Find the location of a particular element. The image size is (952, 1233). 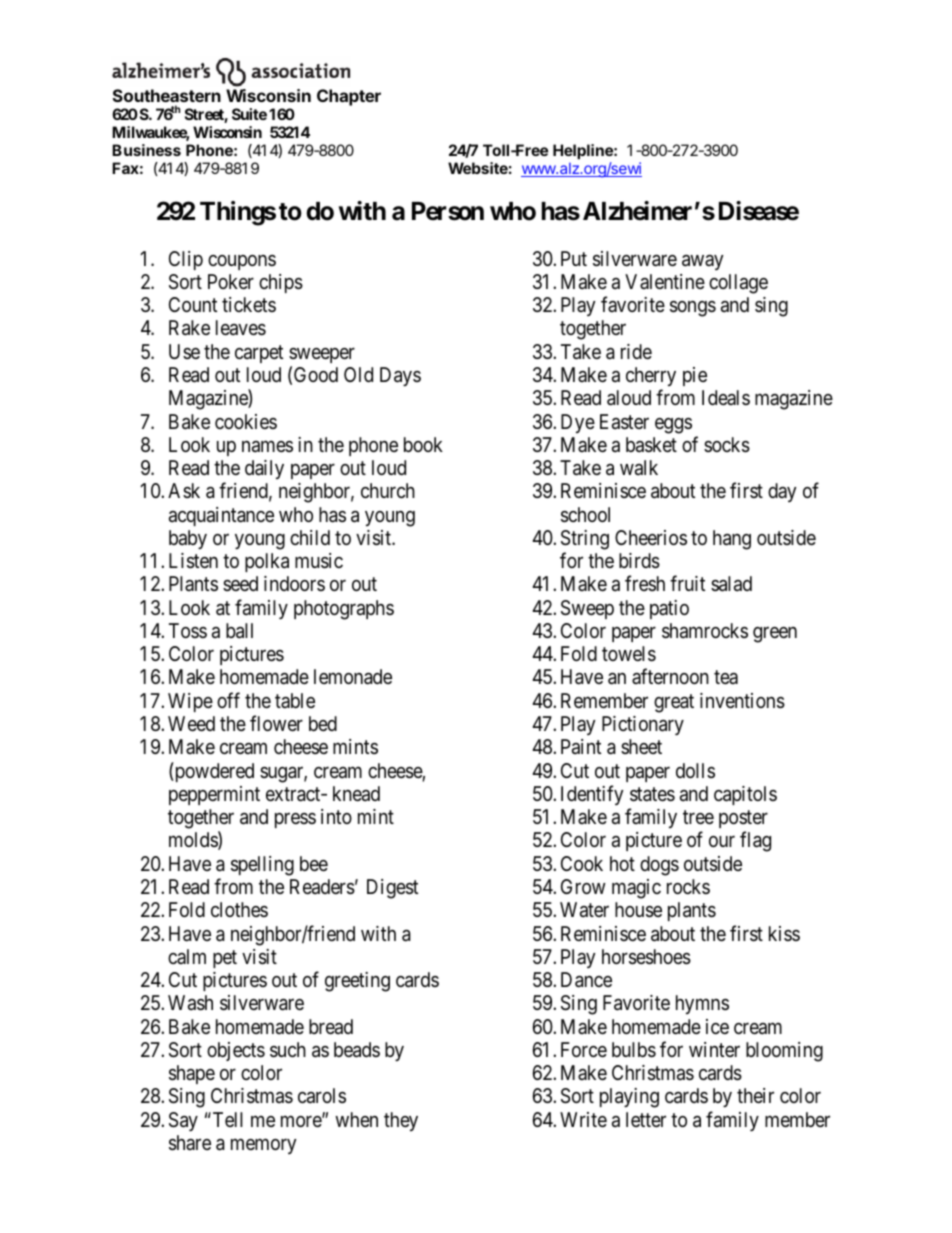

pie is located at coordinates (695, 376).
